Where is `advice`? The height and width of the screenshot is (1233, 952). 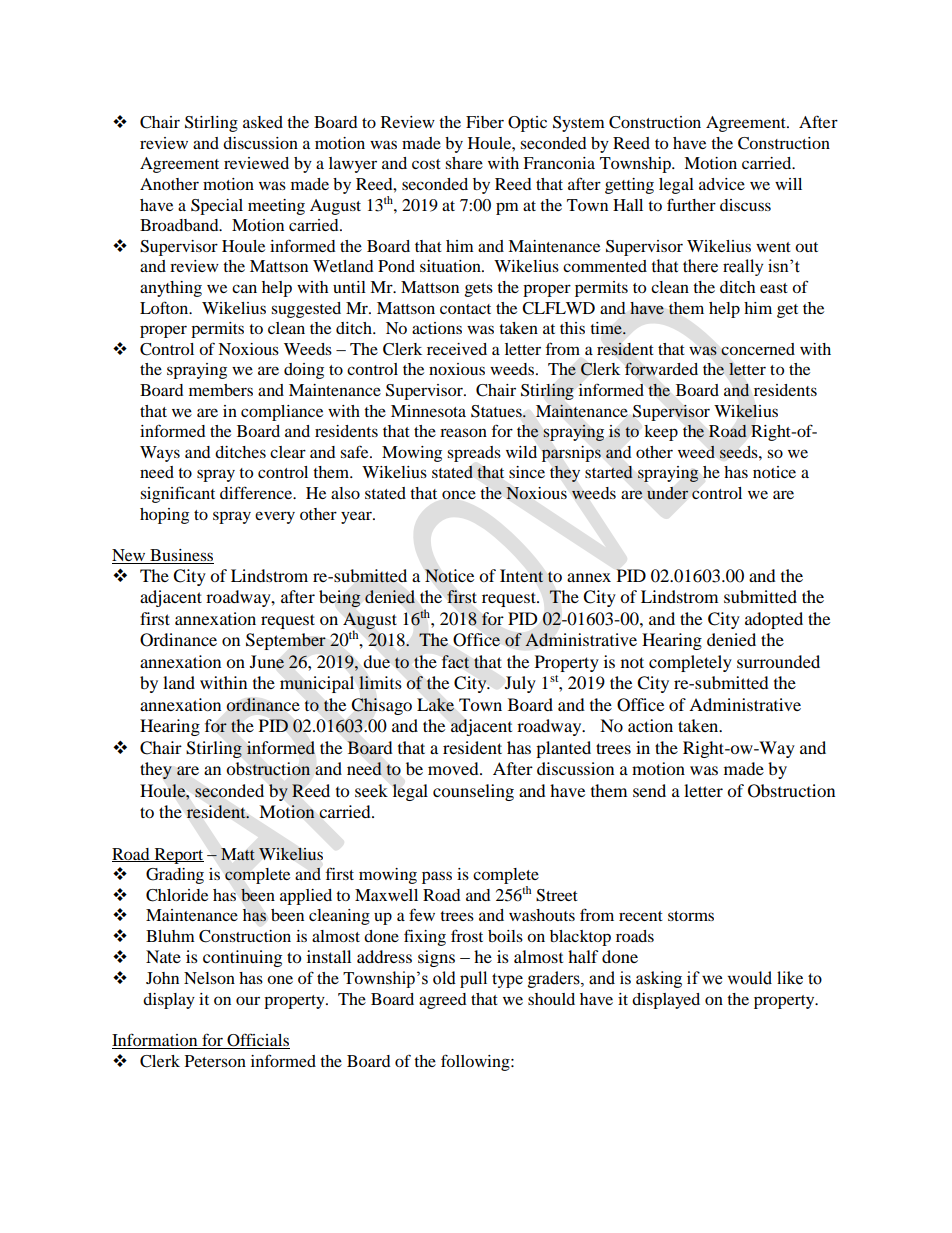
advice is located at coordinates (722, 184).
